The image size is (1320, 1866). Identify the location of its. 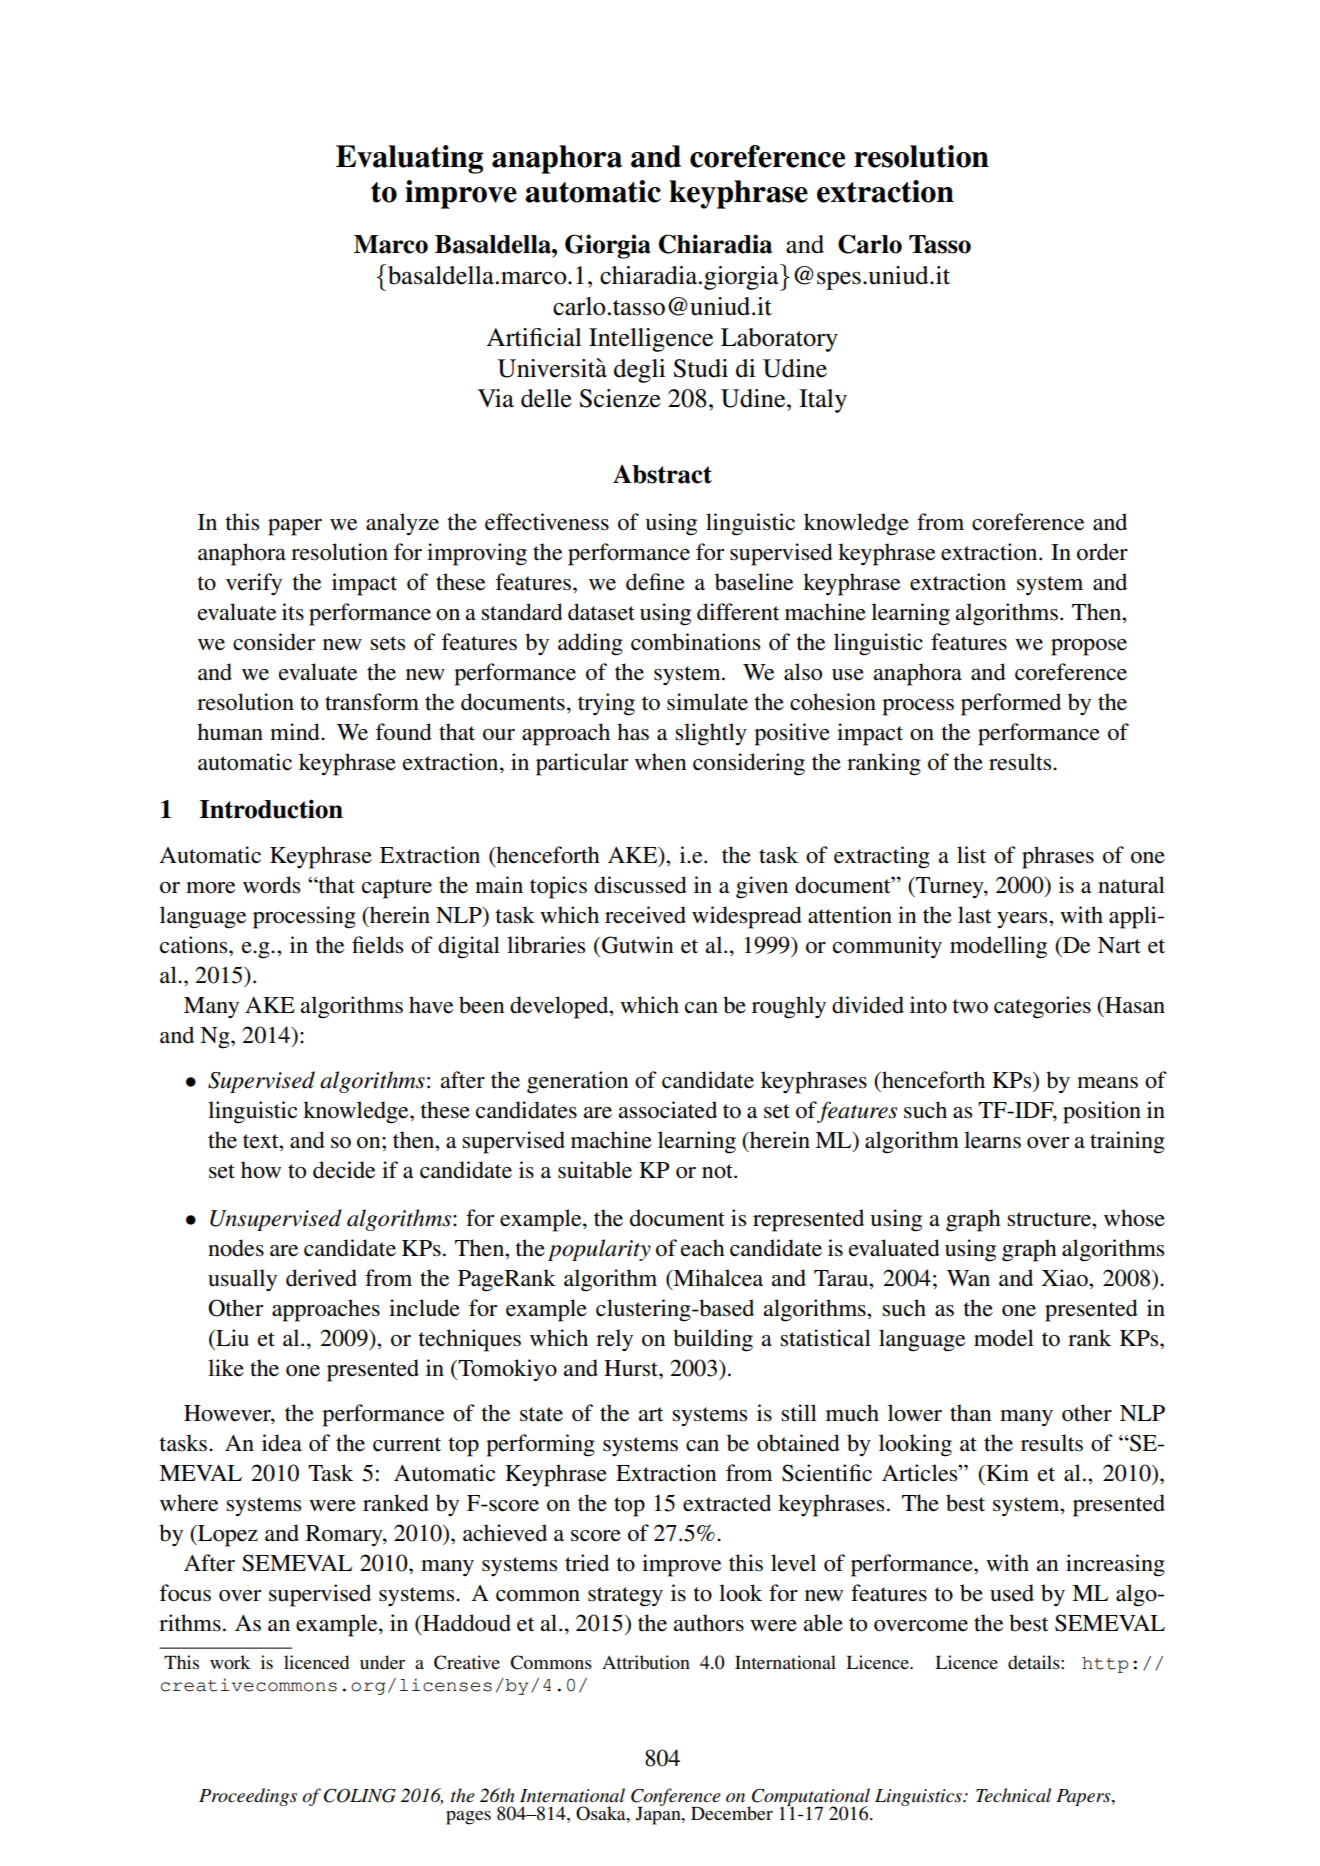
(293, 612).
